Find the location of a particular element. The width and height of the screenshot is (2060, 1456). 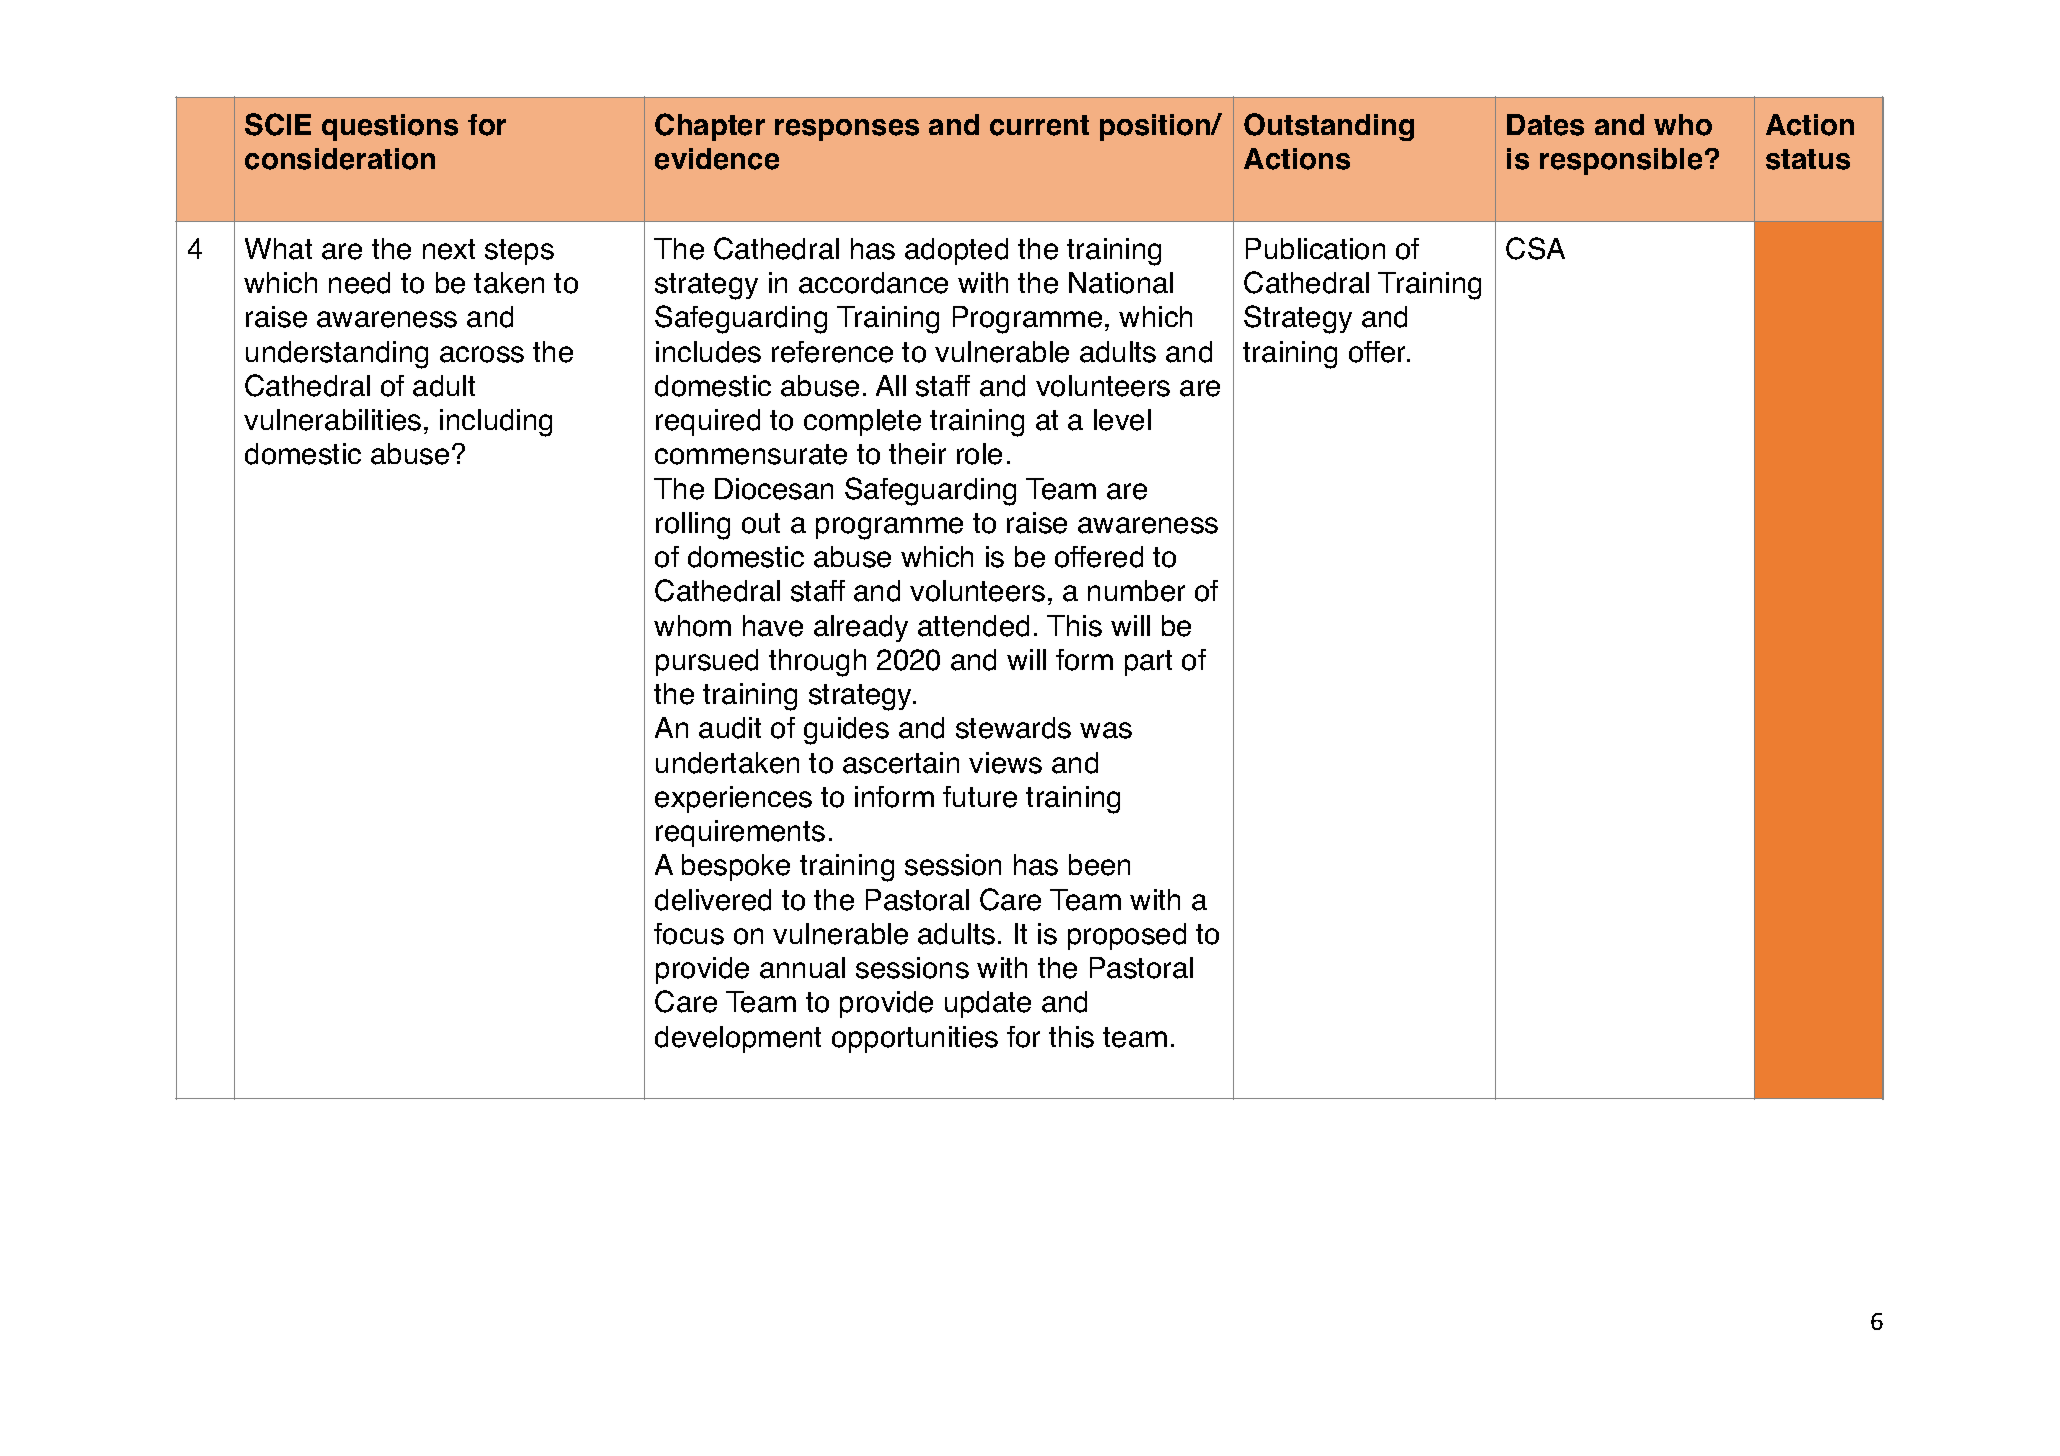

was is located at coordinates (1106, 730).
